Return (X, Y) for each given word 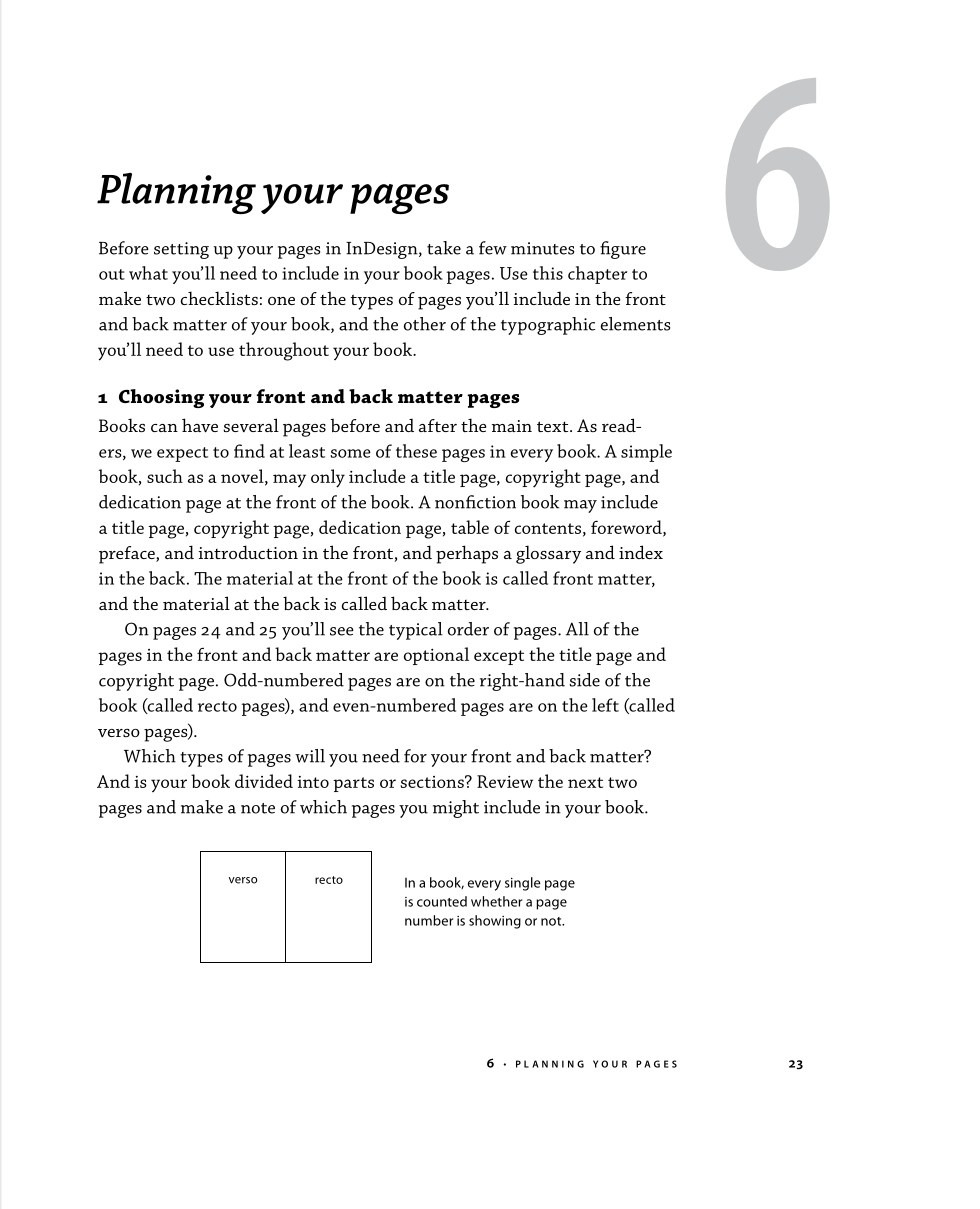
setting (181, 250)
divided (264, 781)
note (258, 808)
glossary (548, 554)
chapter (597, 275)
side (584, 680)
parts (353, 784)
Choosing (161, 398)
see (342, 631)
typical (416, 631)
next (585, 782)
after (438, 425)
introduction (248, 552)
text (554, 426)
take (444, 248)
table (470, 527)
